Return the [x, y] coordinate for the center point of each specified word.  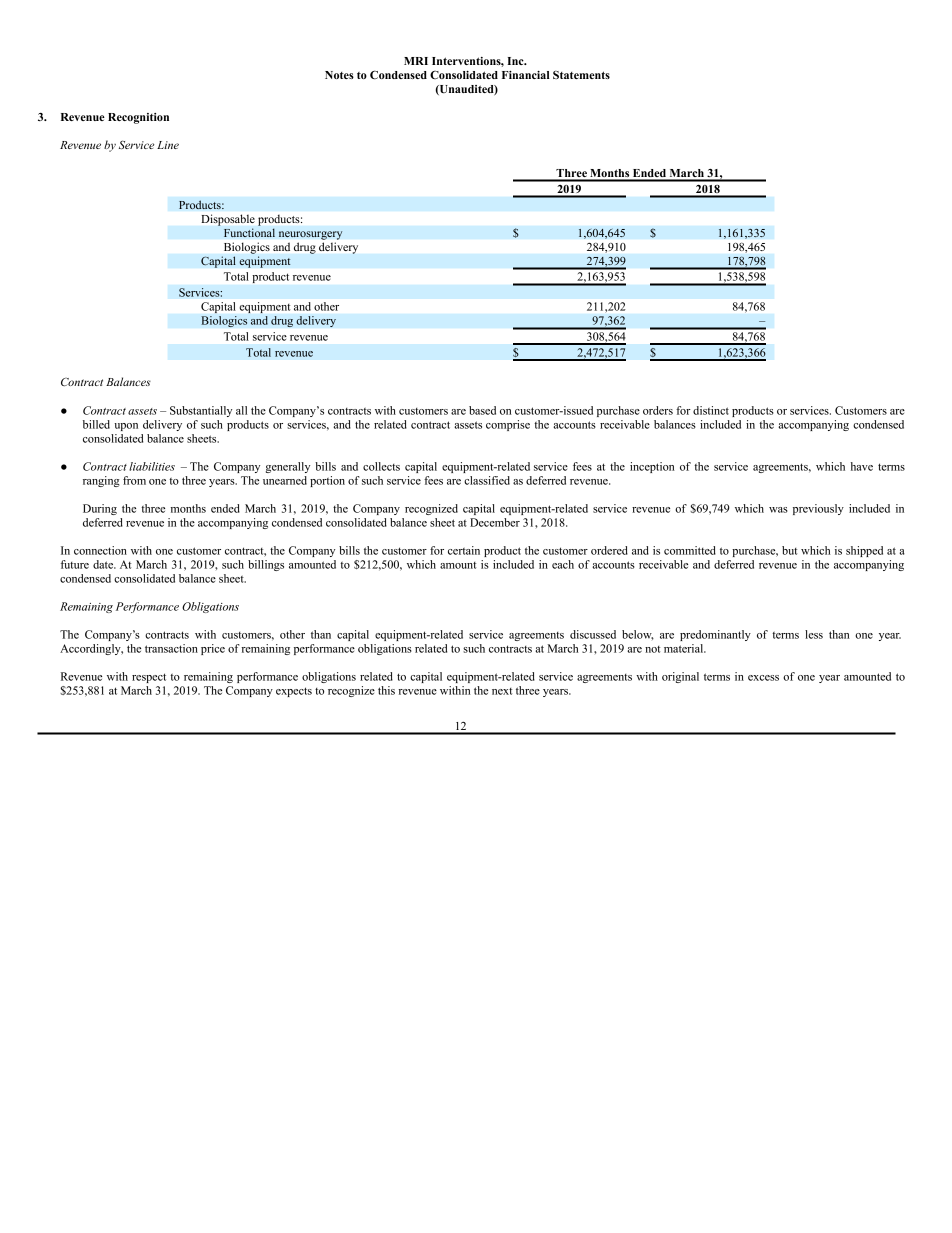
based [482, 410]
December [495, 522]
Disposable [228, 220]
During [100, 509]
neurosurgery [310, 235]
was [778, 510]
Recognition [138, 118]
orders [658, 410]
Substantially [201, 411]
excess [763, 678]
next [502, 691]
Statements [581, 74]
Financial [526, 75]
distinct [711, 410]
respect [149, 678]
